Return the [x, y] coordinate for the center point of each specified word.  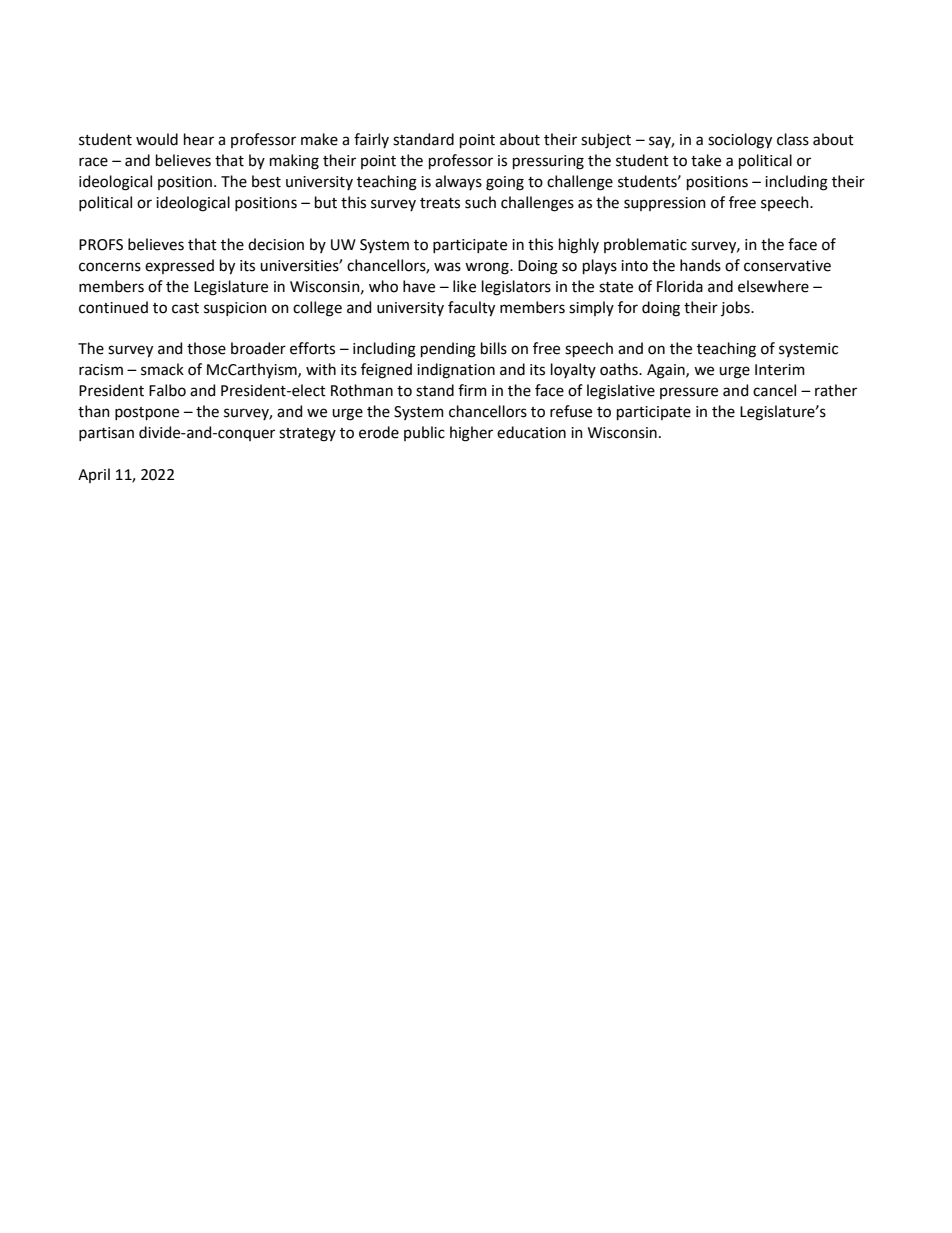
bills [494, 348]
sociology [740, 141]
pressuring [548, 162]
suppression [665, 204]
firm [472, 390]
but [326, 202]
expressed [179, 266]
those [206, 348]
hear [199, 139]
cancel [774, 390]
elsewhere [773, 286]
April [94, 475]
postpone [147, 413]
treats [440, 203]
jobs [736, 308]
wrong [488, 268]
